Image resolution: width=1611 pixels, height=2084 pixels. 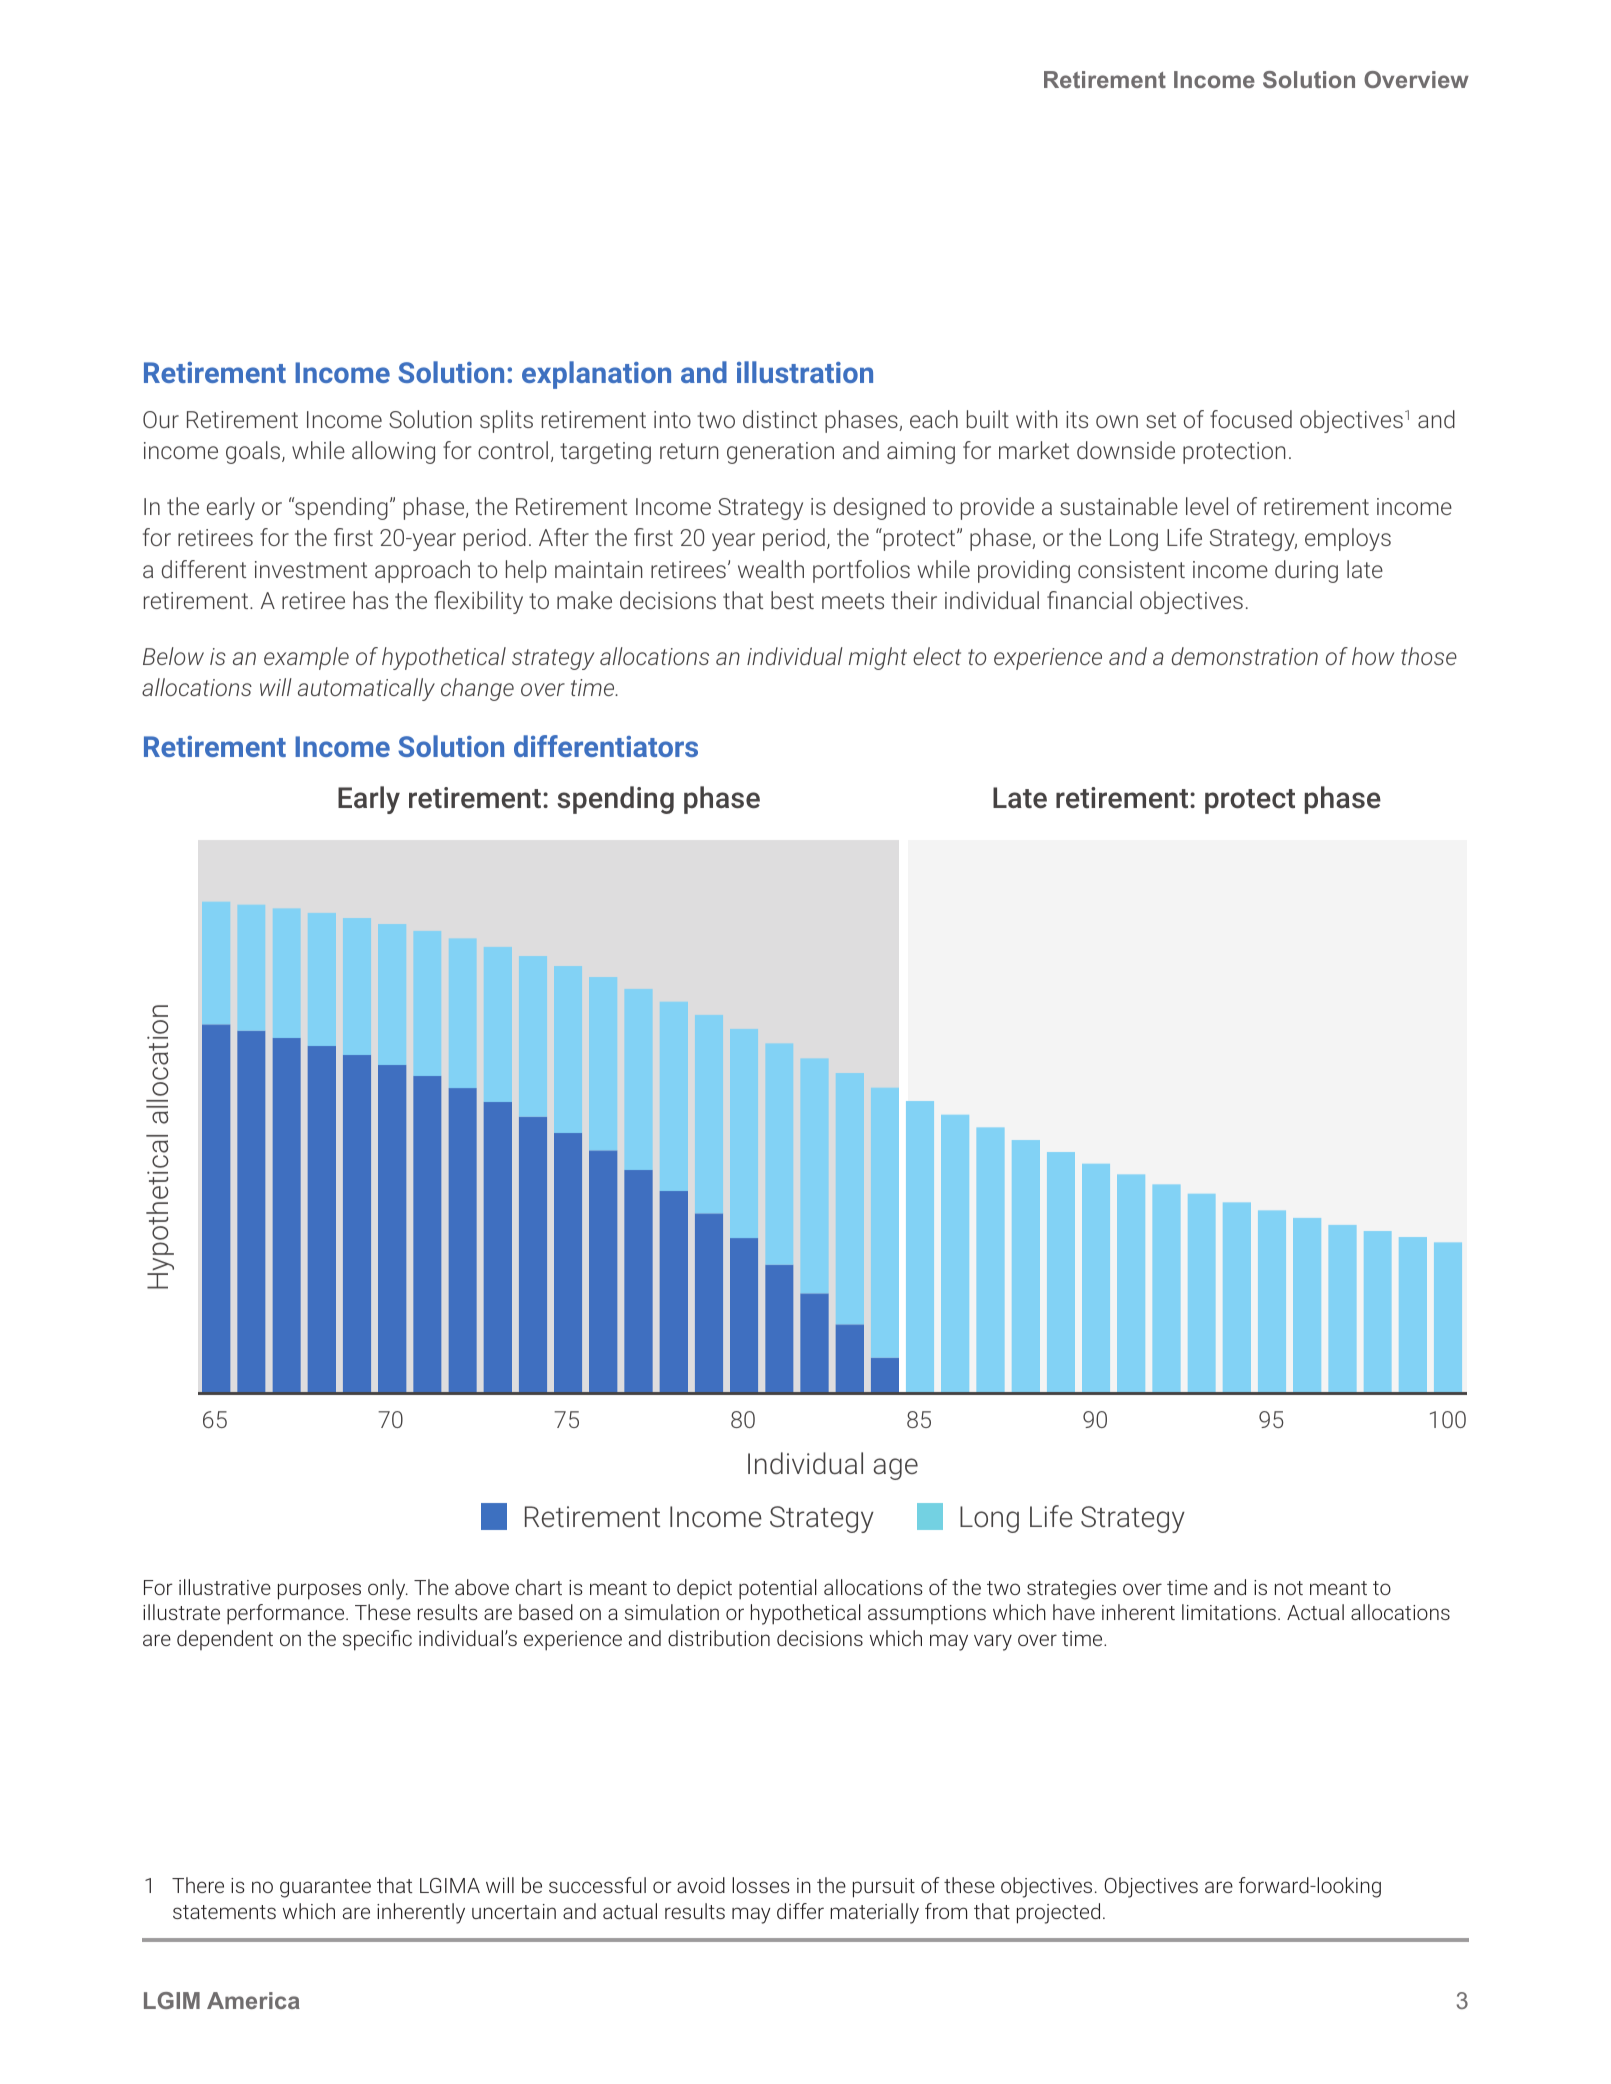 What do you see at coordinates (1289, 1588) in the screenshot?
I see `not` at bounding box center [1289, 1588].
